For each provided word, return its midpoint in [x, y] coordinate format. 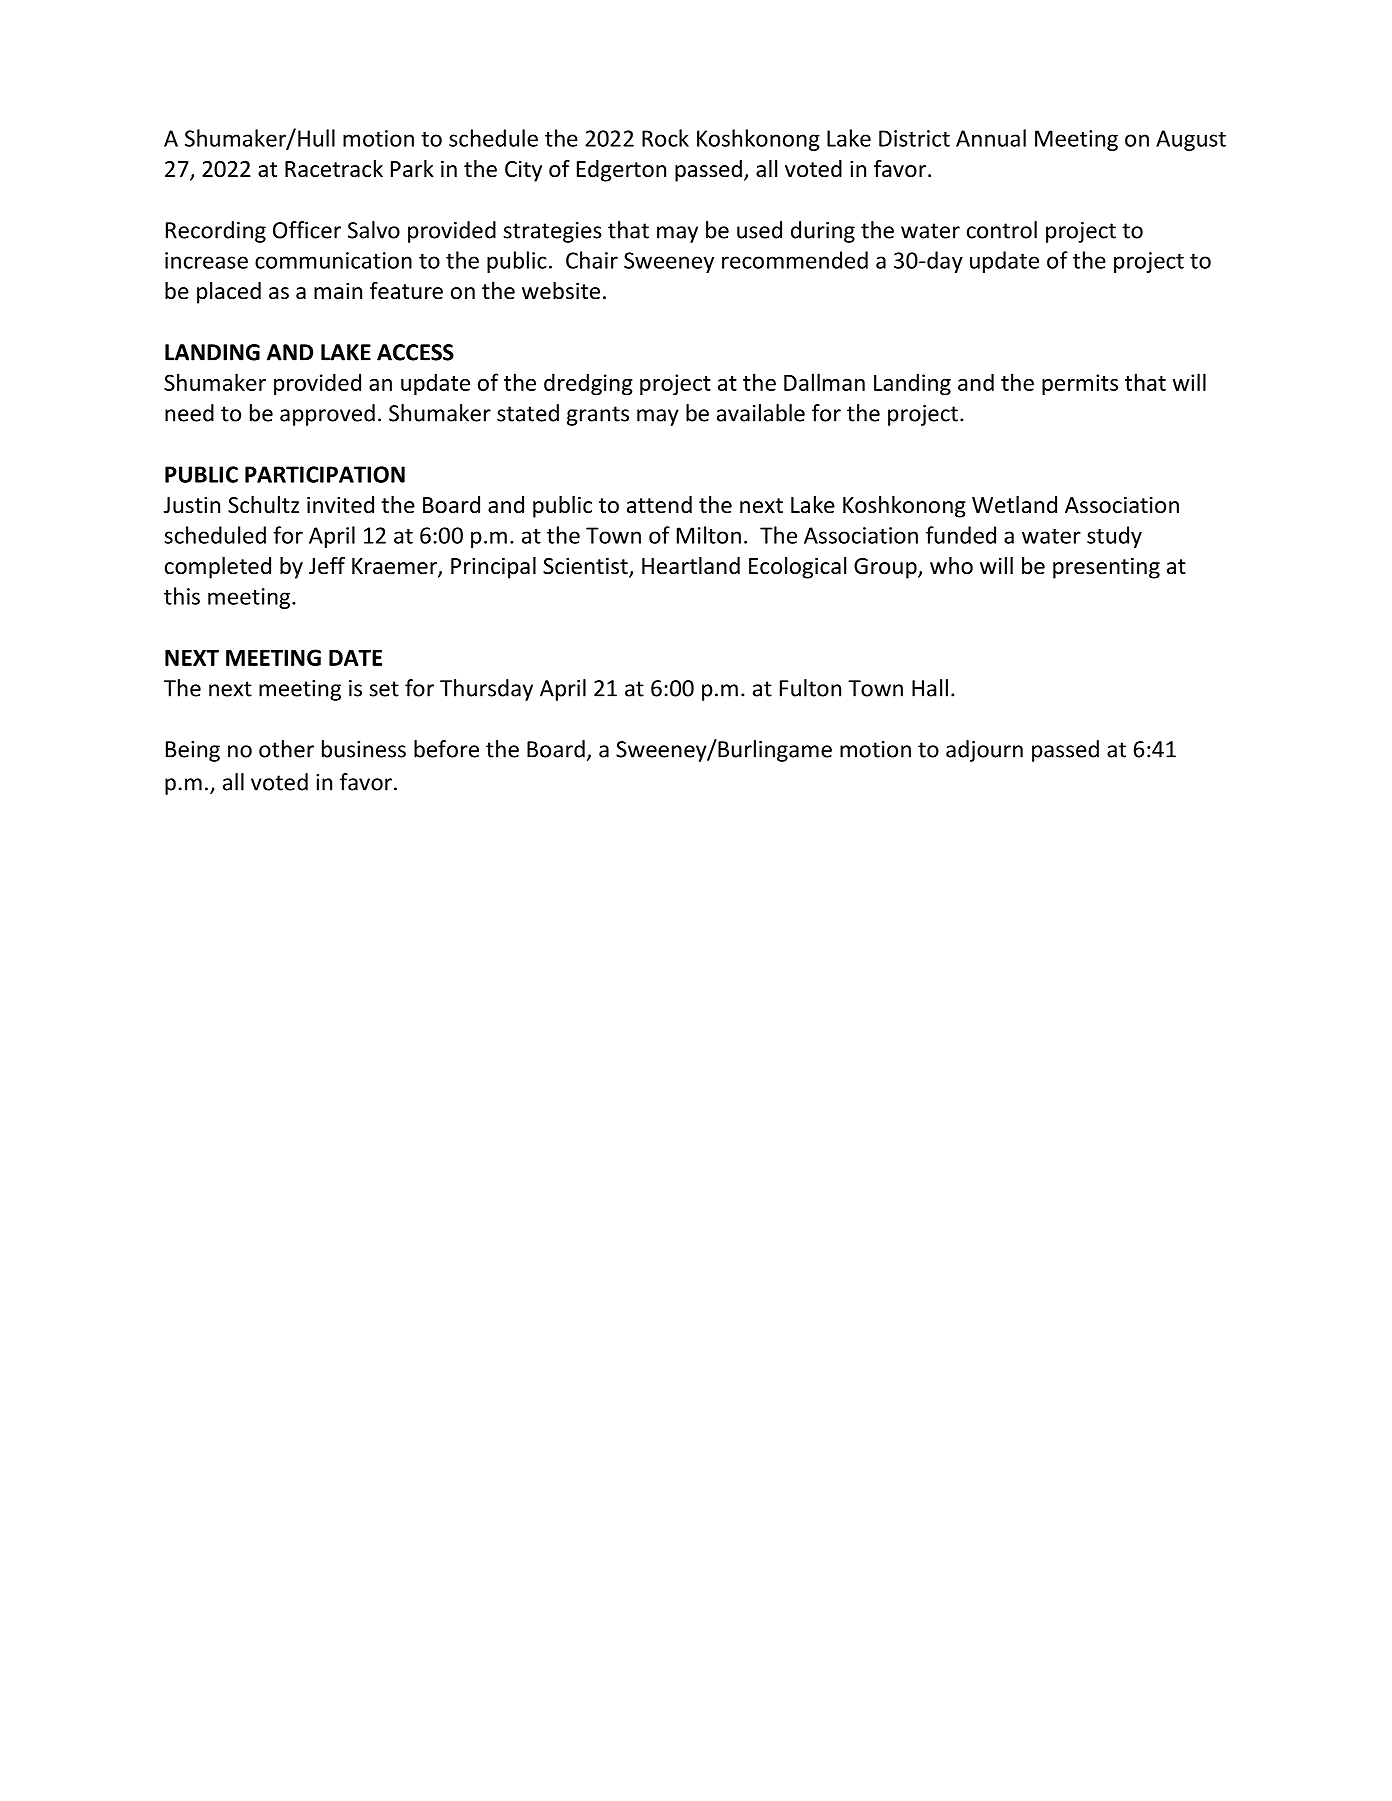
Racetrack [334, 169]
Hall [930, 688]
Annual [991, 138]
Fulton [810, 688]
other [286, 749]
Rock [665, 138]
